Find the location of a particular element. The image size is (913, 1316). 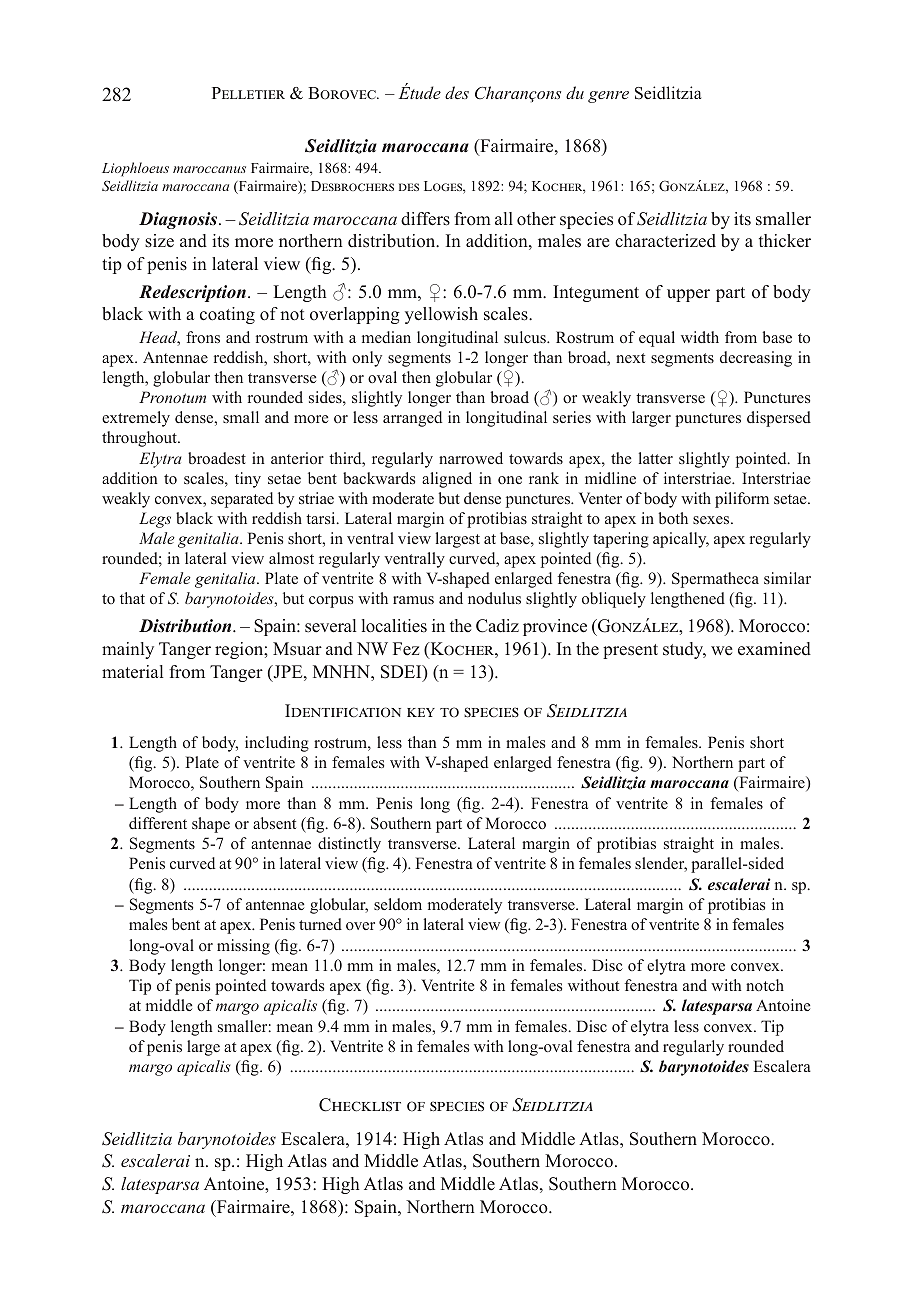

study is located at coordinates (684, 650).
